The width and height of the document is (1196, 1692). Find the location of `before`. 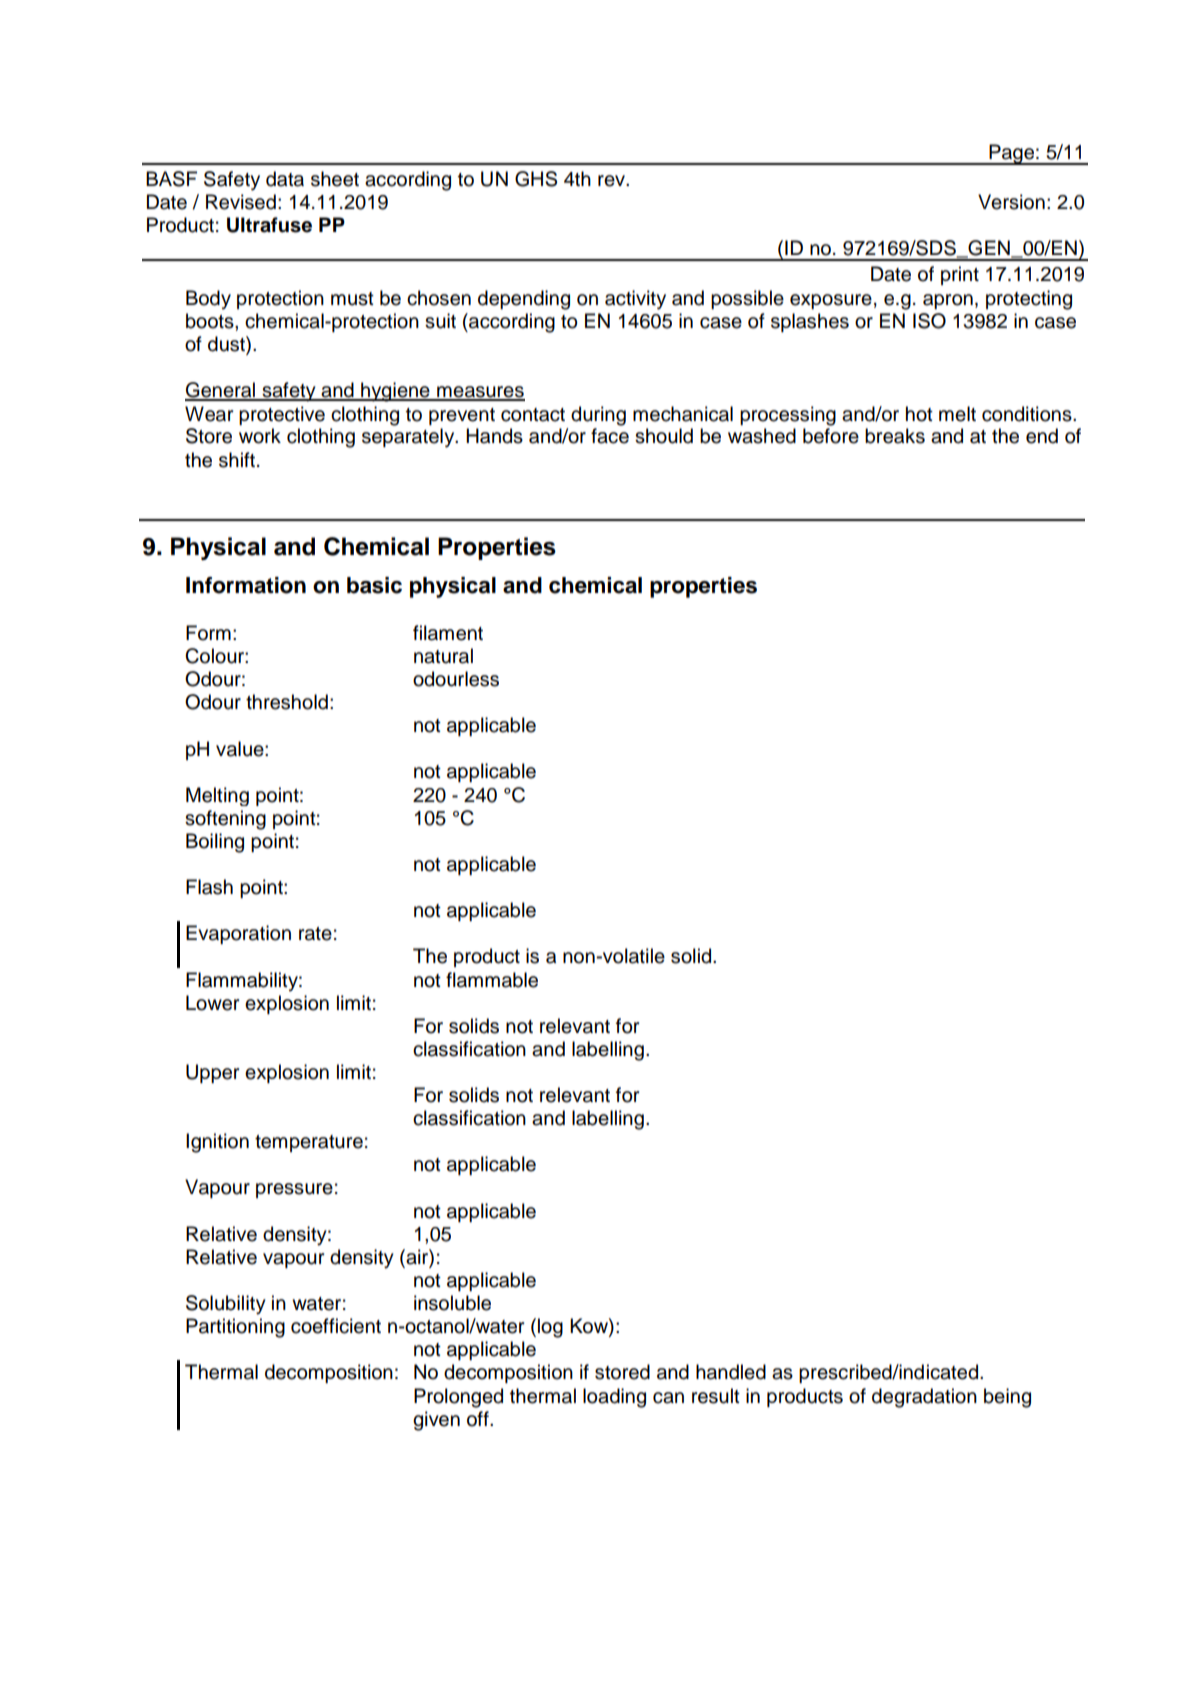

before is located at coordinates (831, 436).
